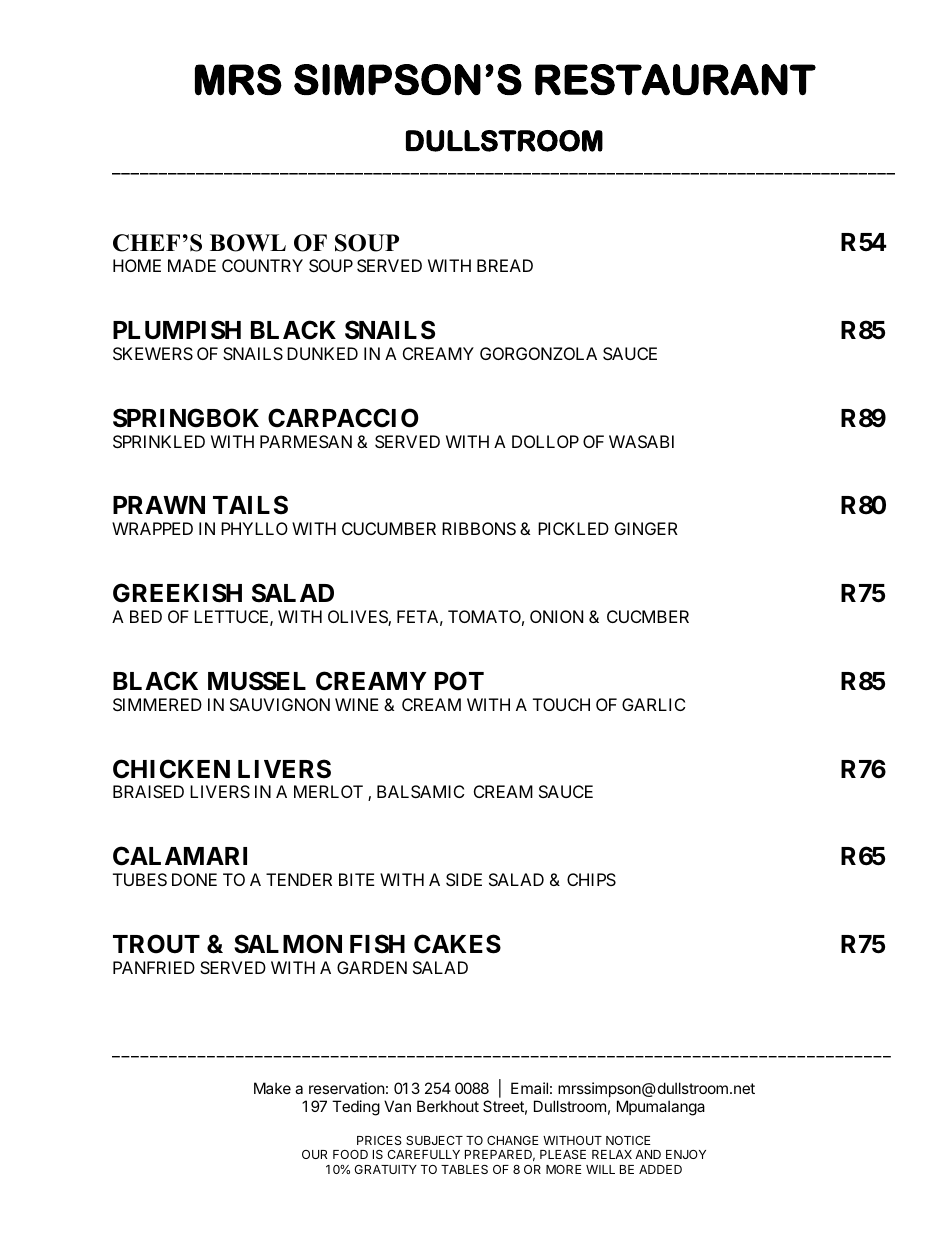  I want to click on RESTAURANT, so click(675, 80).
